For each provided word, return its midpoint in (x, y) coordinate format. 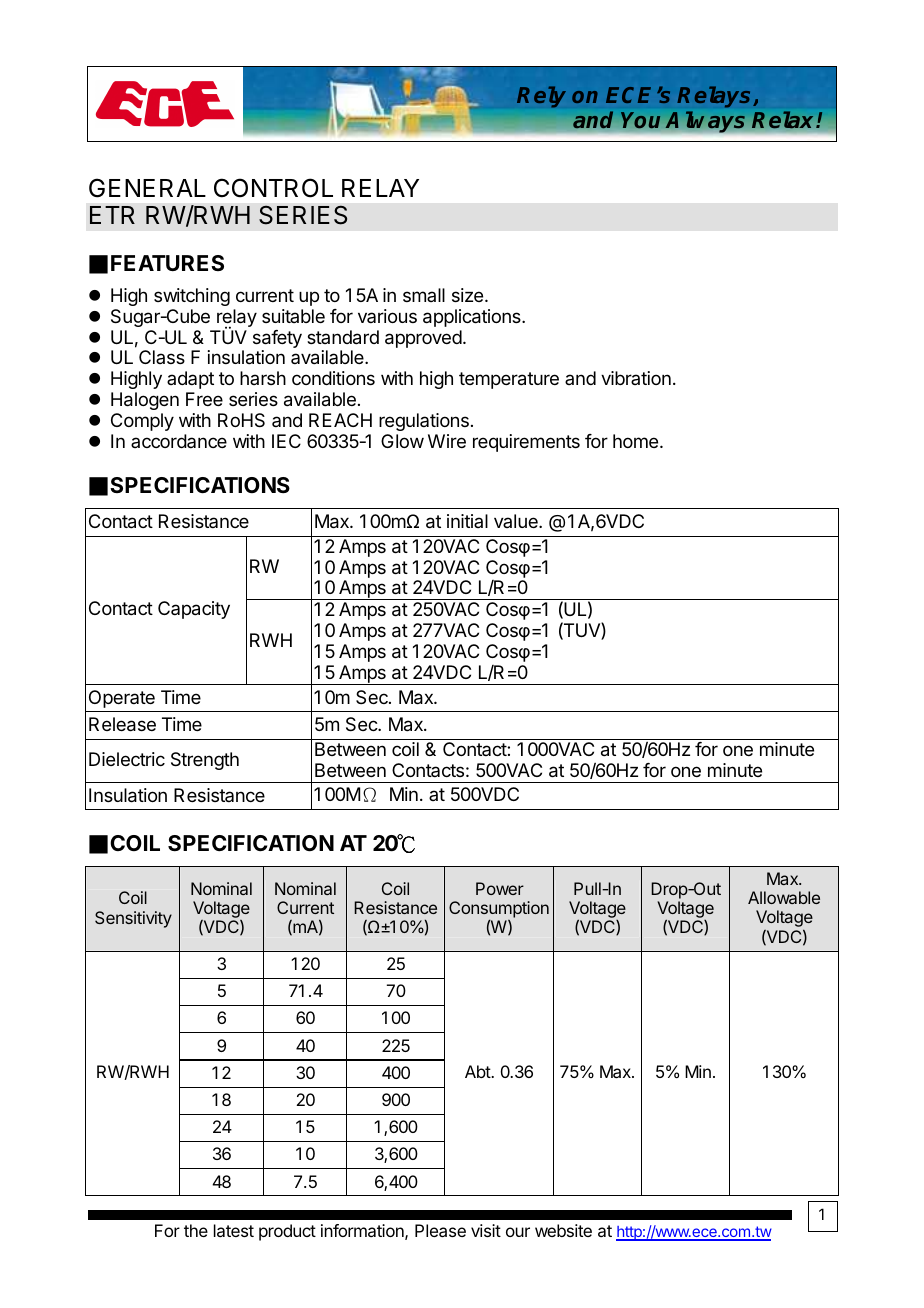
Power (500, 888)
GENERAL (147, 188)
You (640, 120)
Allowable (784, 897)
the (196, 1230)
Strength (205, 761)
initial (467, 521)
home (635, 441)
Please (440, 1230)
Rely (541, 97)
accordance (179, 441)
